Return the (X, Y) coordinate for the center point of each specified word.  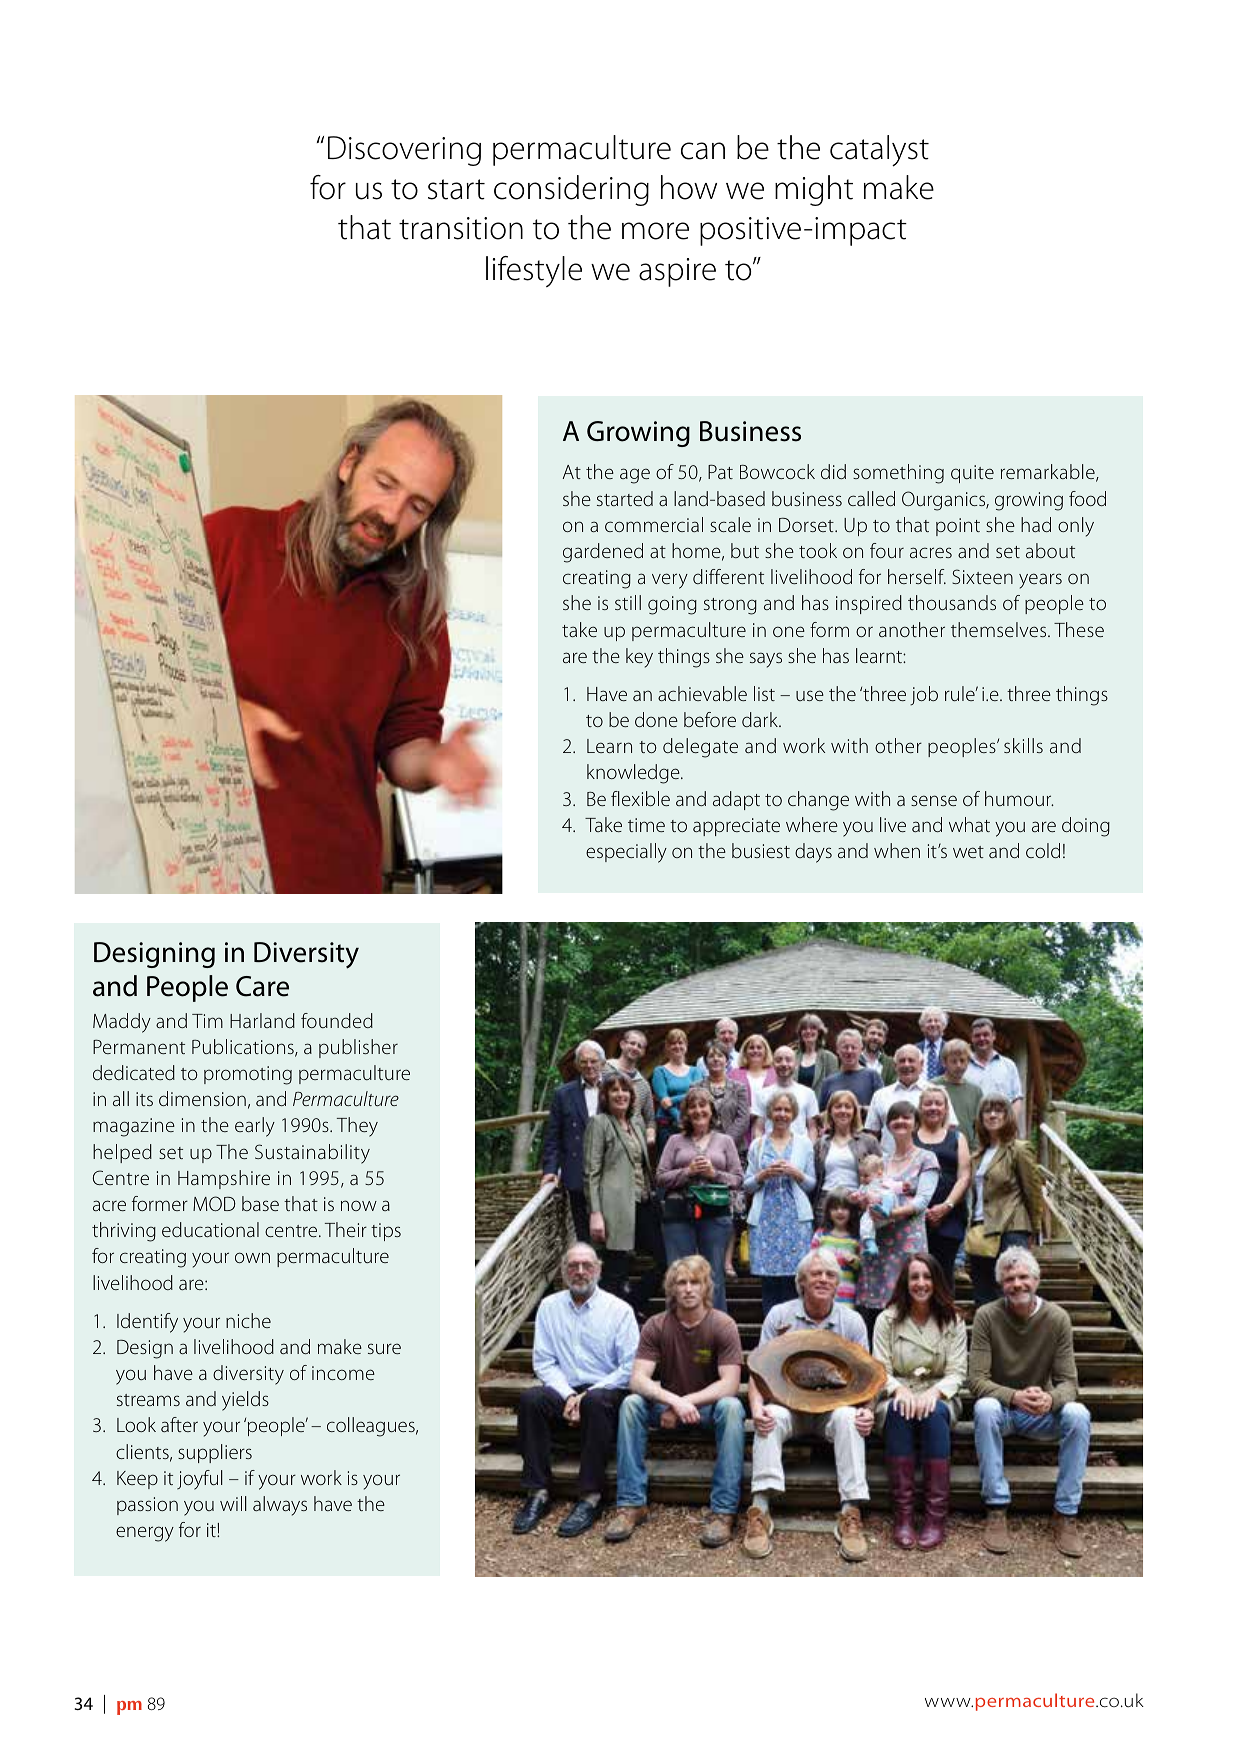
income (343, 1373)
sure (384, 1348)
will (233, 1503)
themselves (1000, 629)
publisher (358, 1048)
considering (571, 190)
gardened (603, 553)
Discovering (404, 151)
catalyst (879, 151)
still (628, 602)
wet (968, 852)
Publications (244, 1048)
